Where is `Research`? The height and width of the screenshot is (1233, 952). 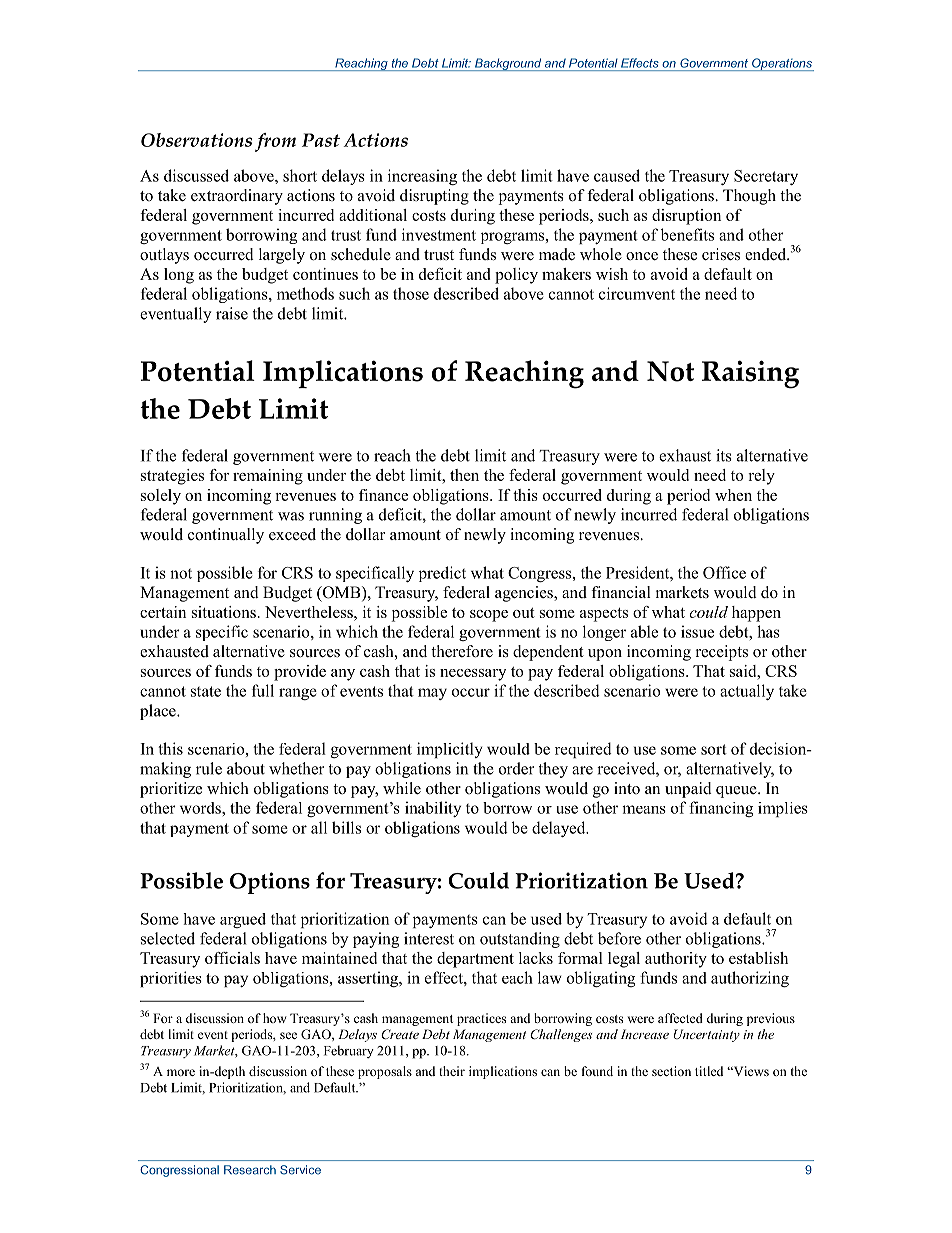
Research is located at coordinates (250, 1170).
